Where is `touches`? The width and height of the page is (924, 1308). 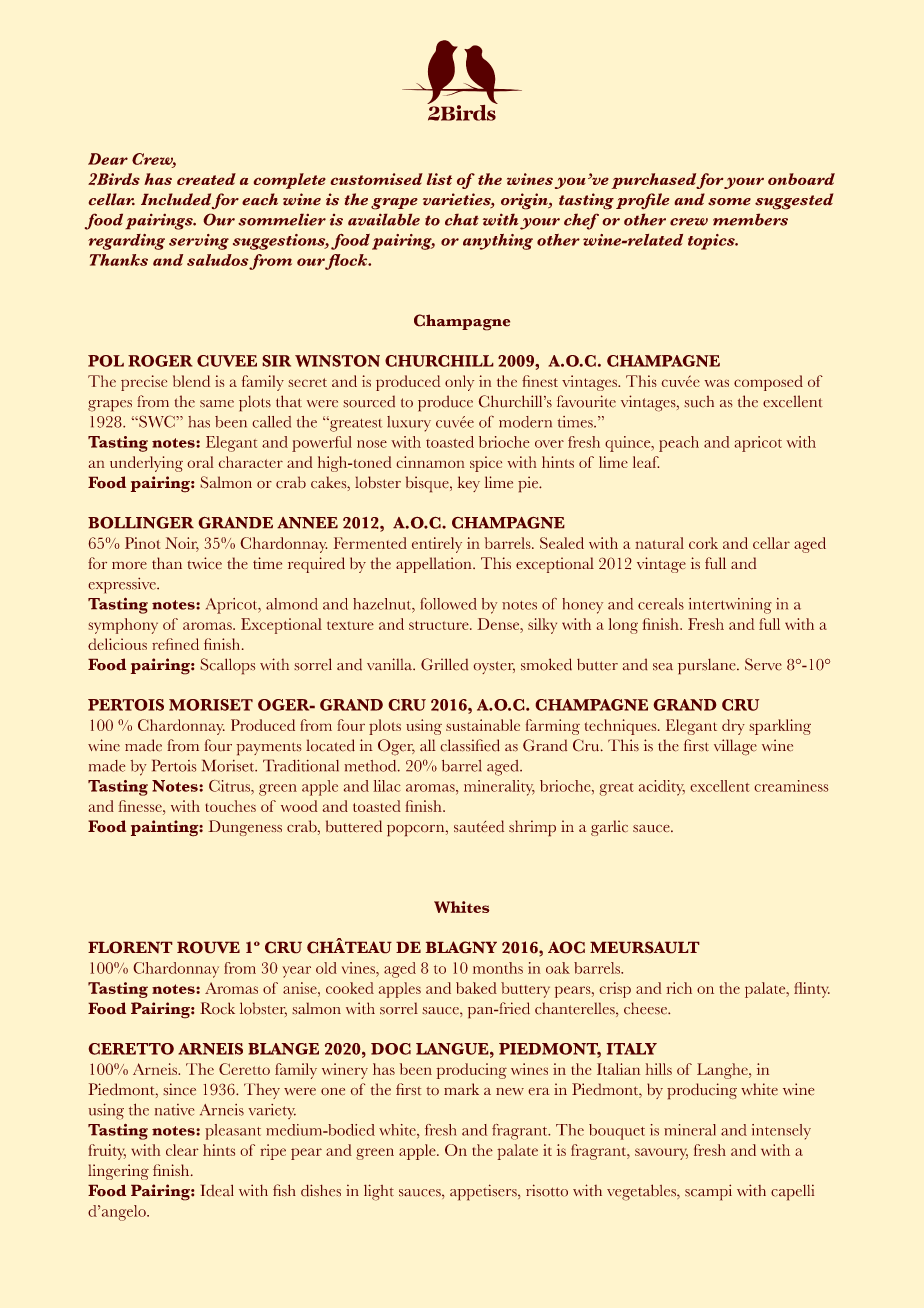 touches is located at coordinates (230, 806).
